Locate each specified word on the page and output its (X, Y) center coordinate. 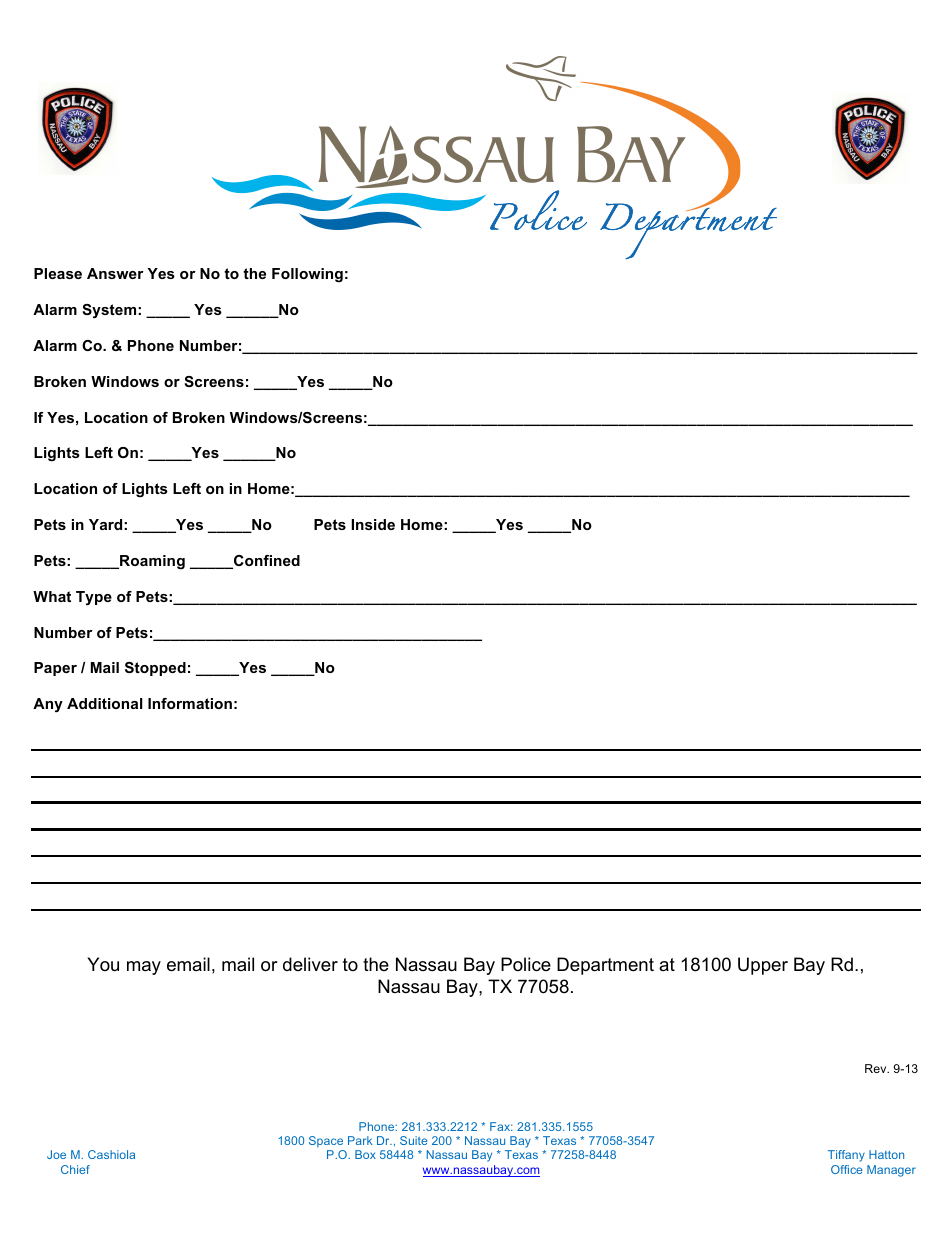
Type (94, 598)
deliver (310, 964)
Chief (75, 1169)
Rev (877, 1068)
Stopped (155, 669)
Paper (55, 669)
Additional (105, 703)
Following (307, 275)
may (144, 968)
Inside (373, 524)
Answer (115, 273)
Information (190, 703)
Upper (763, 966)
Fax (501, 1126)
